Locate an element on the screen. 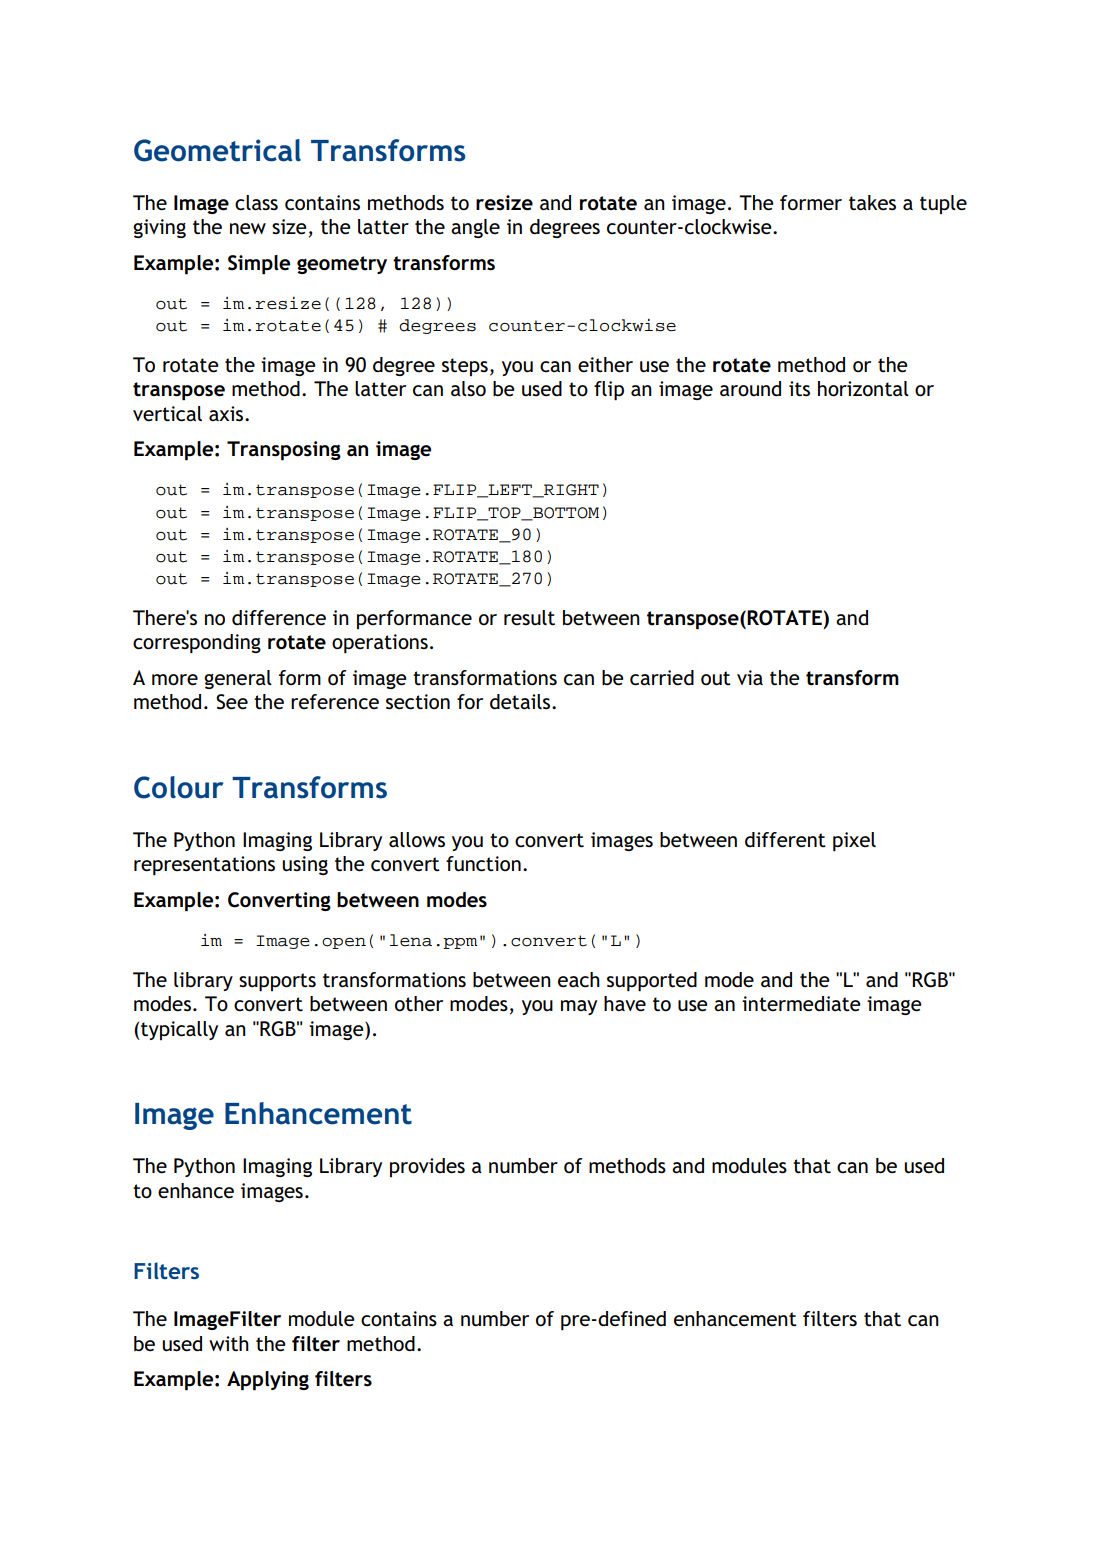 The height and width of the screenshot is (1557, 1101). via is located at coordinates (750, 677).
